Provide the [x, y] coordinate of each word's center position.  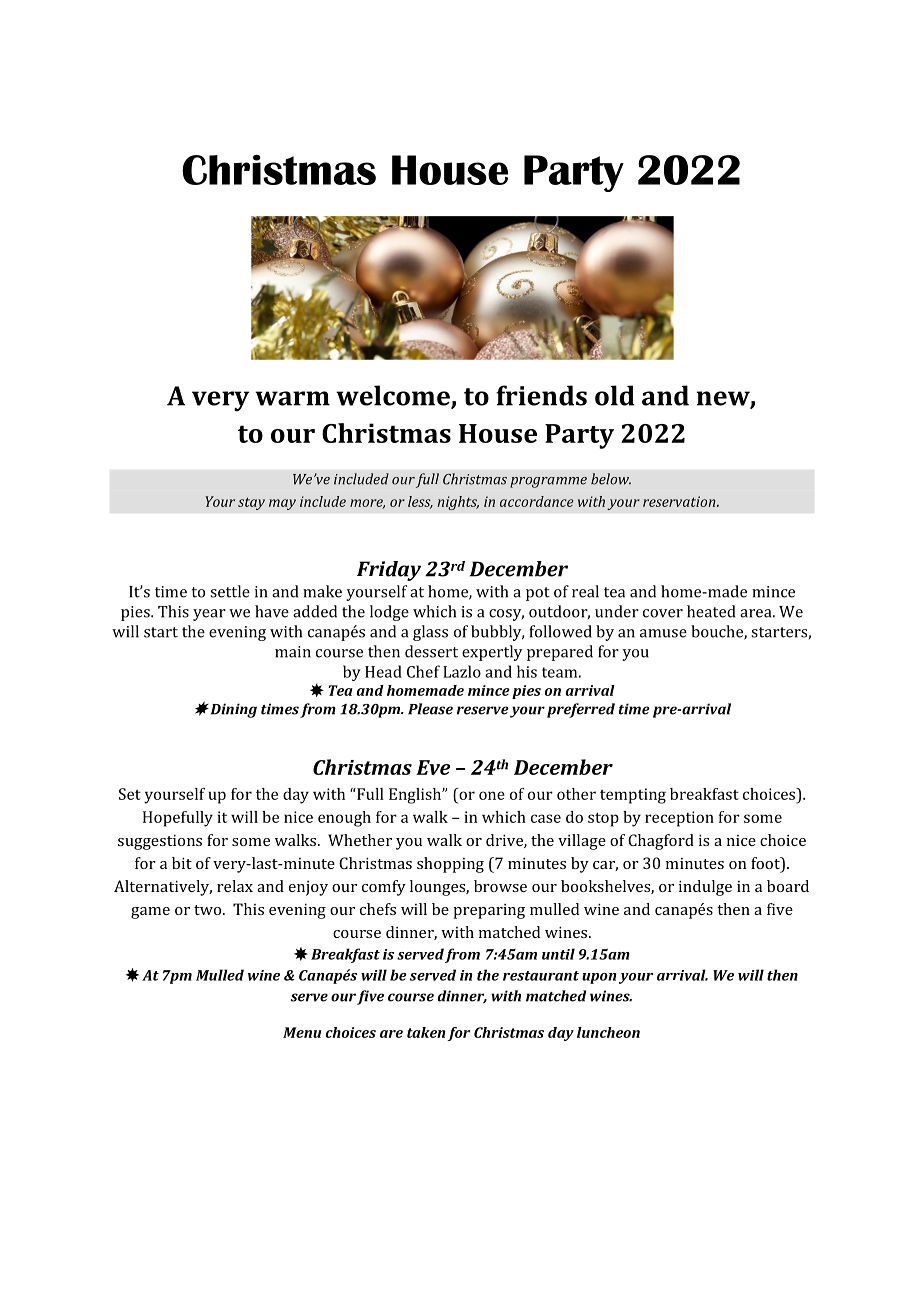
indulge [705, 888]
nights [458, 503]
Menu [302, 1032]
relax [235, 886]
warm [292, 398]
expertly [492, 653]
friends [541, 395]
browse [500, 886]
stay [251, 503]
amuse [663, 633]
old [615, 395]
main [293, 652]
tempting [633, 796]
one [492, 795]
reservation [680, 501]
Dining [232, 710]
